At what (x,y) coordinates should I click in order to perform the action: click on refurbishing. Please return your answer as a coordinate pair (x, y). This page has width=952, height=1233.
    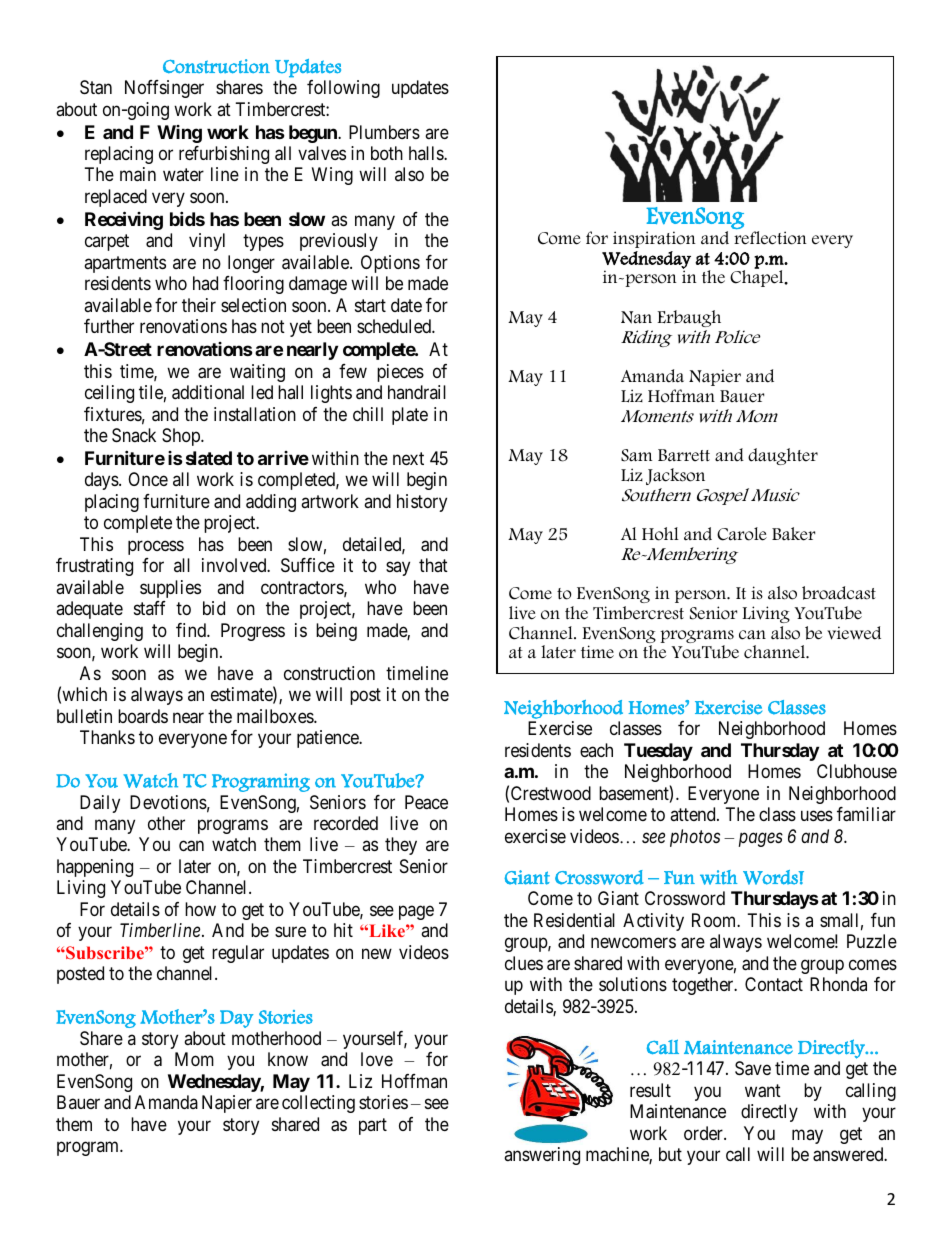
    Looking at the image, I should click on (224, 155).
